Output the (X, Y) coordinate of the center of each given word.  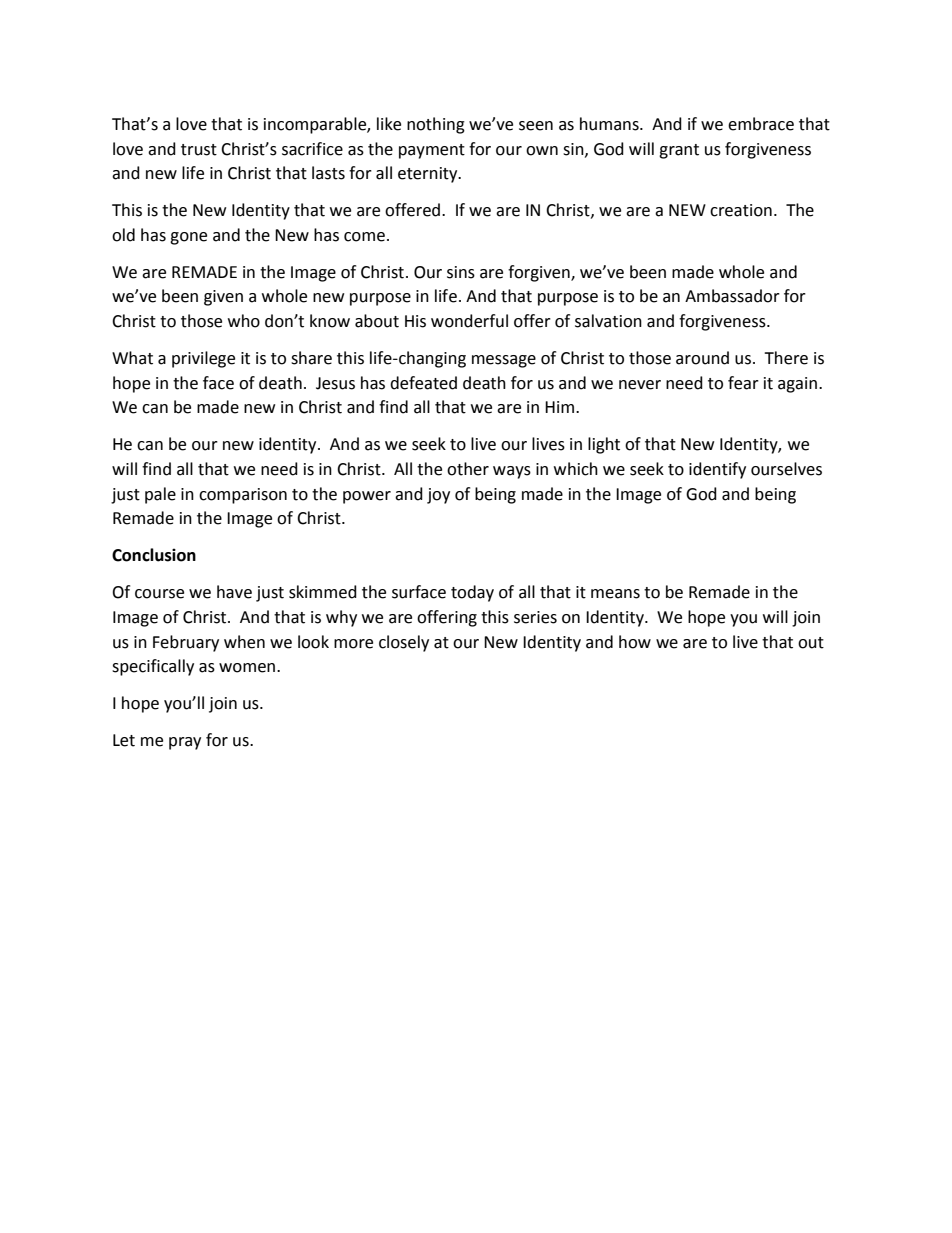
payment (432, 151)
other (468, 469)
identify (717, 470)
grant (679, 151)
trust (199, 150)
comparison (243, 496)
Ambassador (732, 296)
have (234, 592)
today (472, 593)
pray (185, 743)
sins (461, 272)
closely (404, 643)
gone (188, 238)
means (615, 594)
